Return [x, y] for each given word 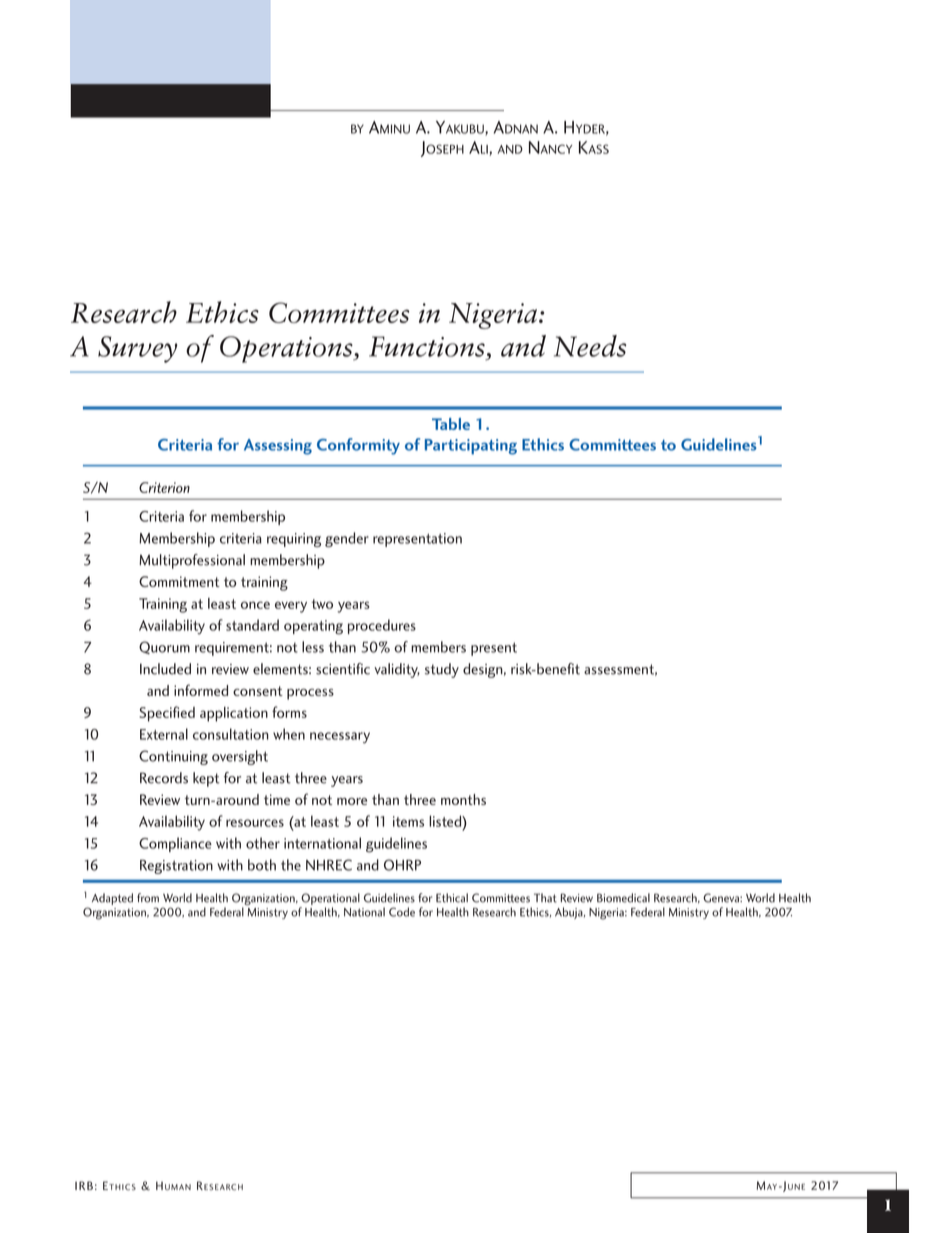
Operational [330, 899]
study [442, 670]
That [545, 898]
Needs [590, 346]
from [148, 898]
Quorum [164, 647]
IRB [84, 1185]
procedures [382, 626]
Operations [287, 349]
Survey [137, 349]
